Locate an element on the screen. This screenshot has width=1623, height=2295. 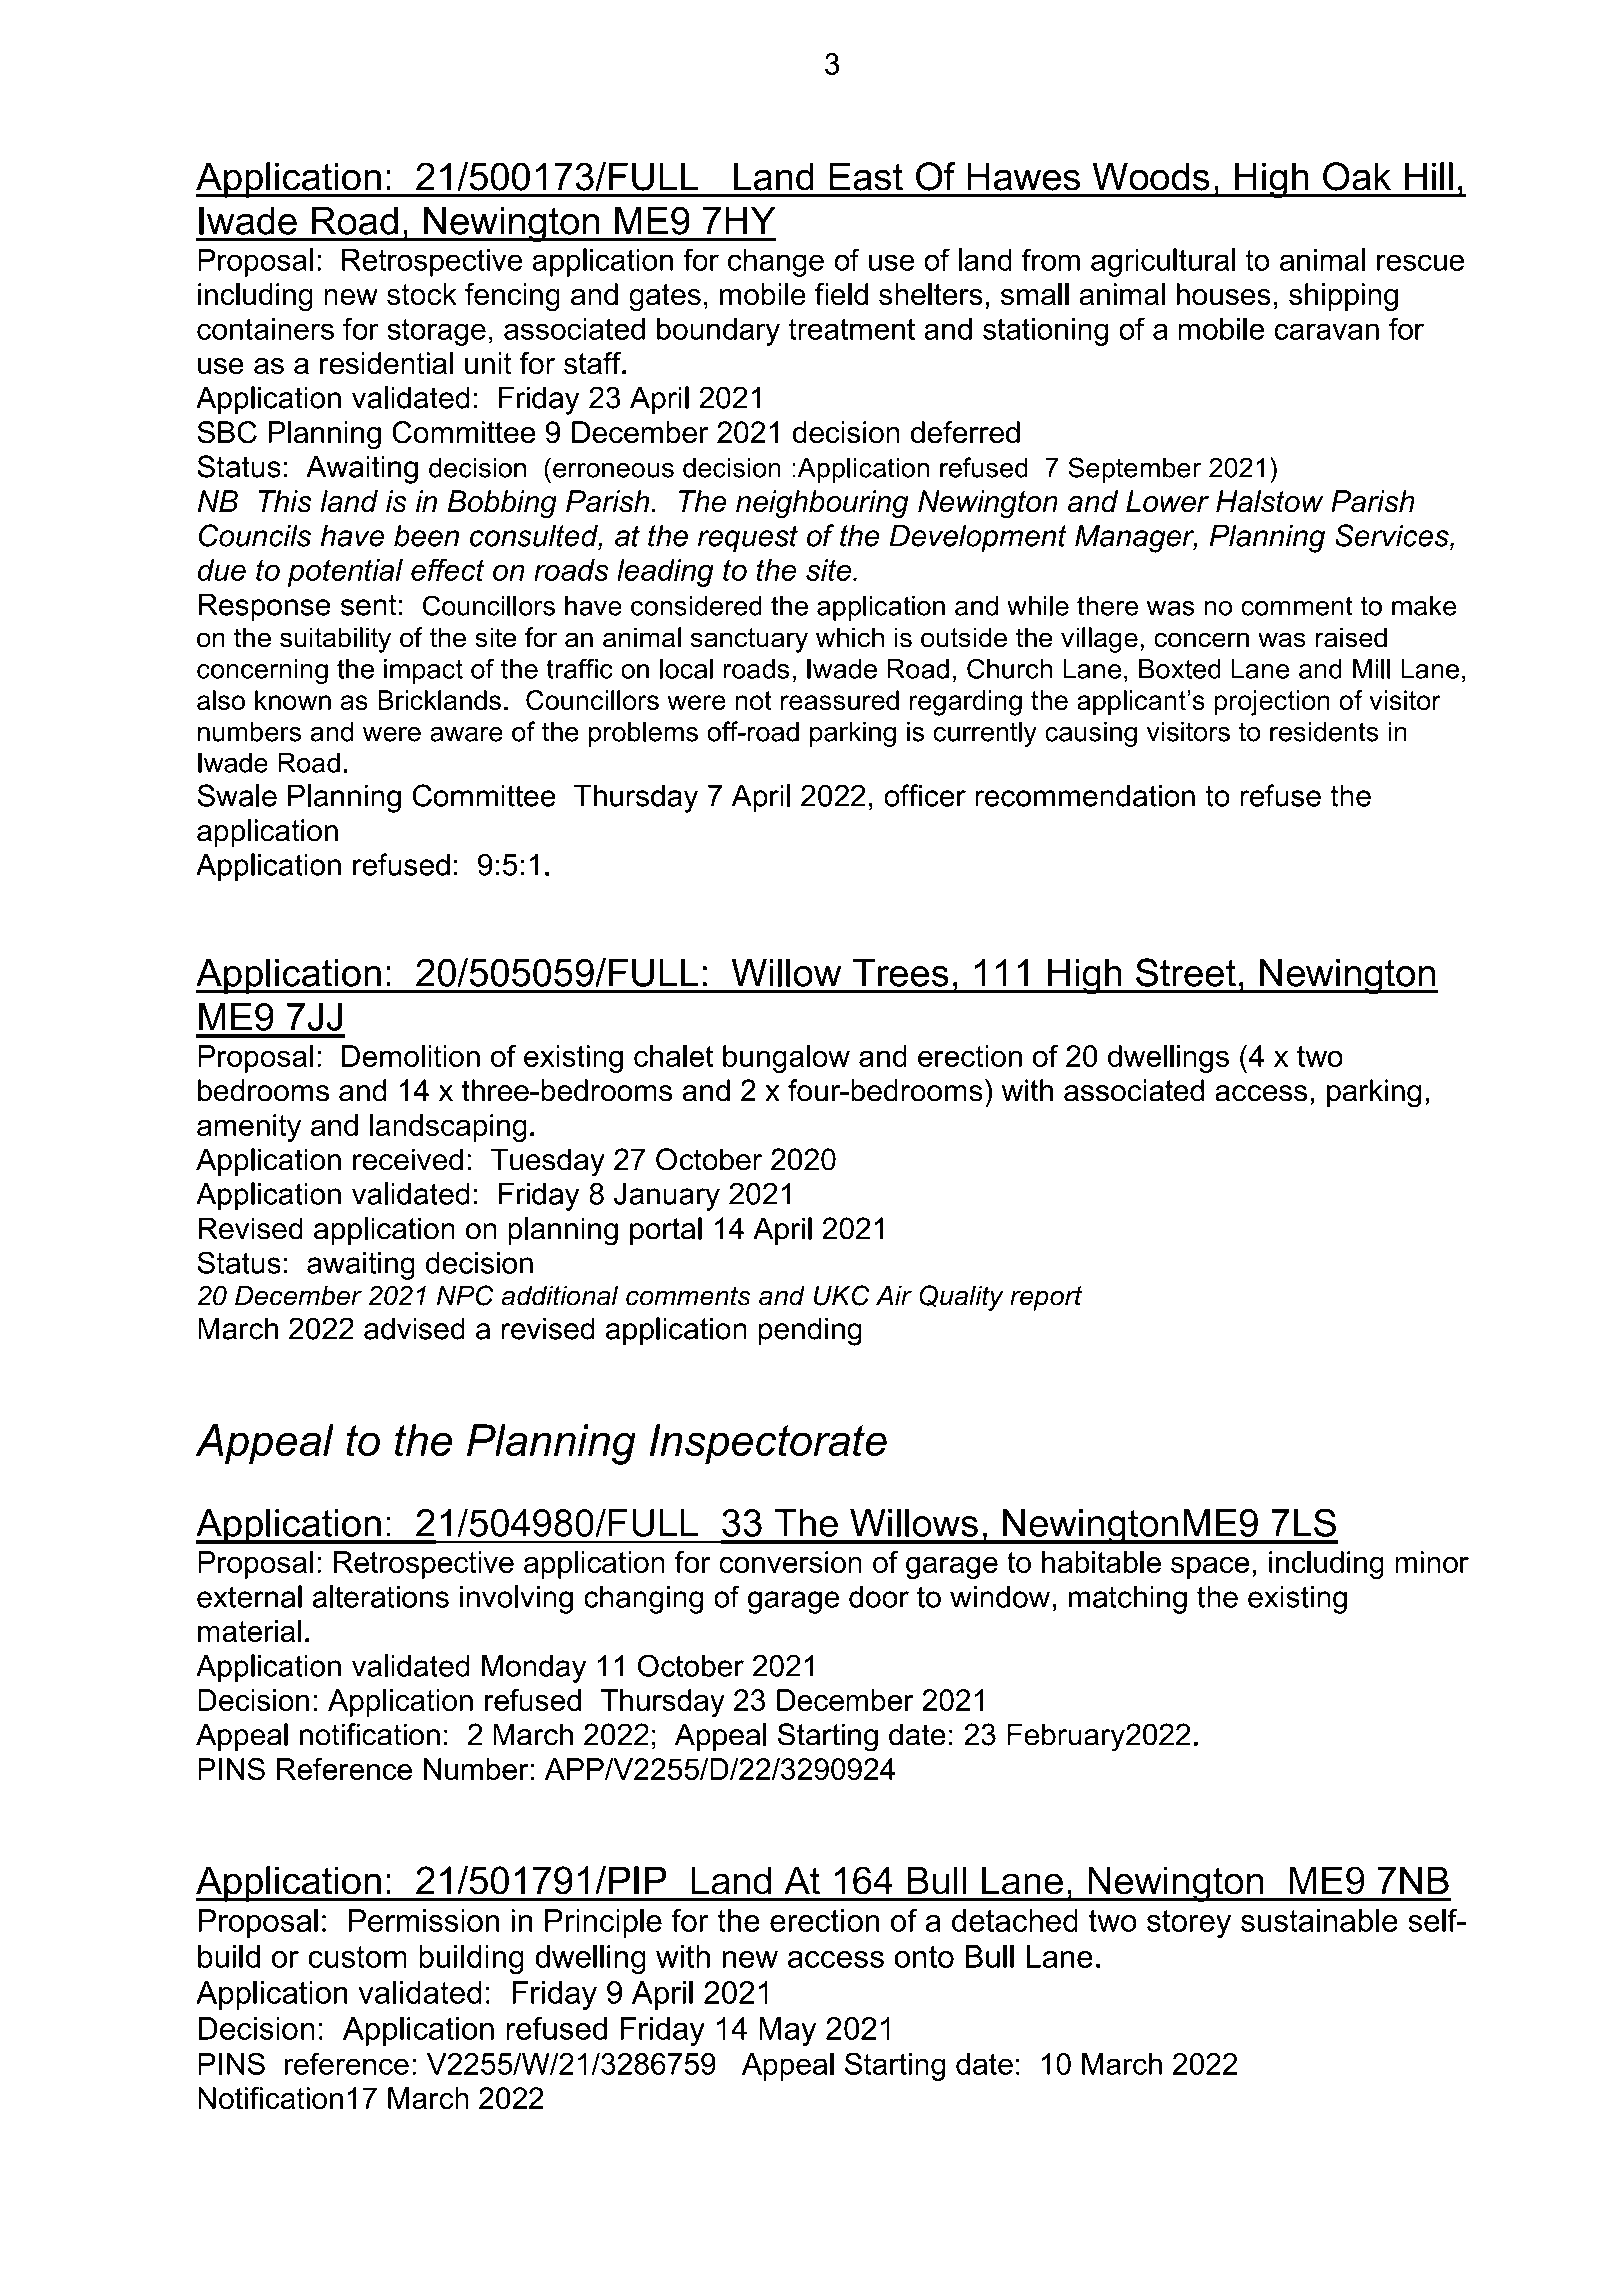
sustainable is located at coordinates (1319, 1920).
